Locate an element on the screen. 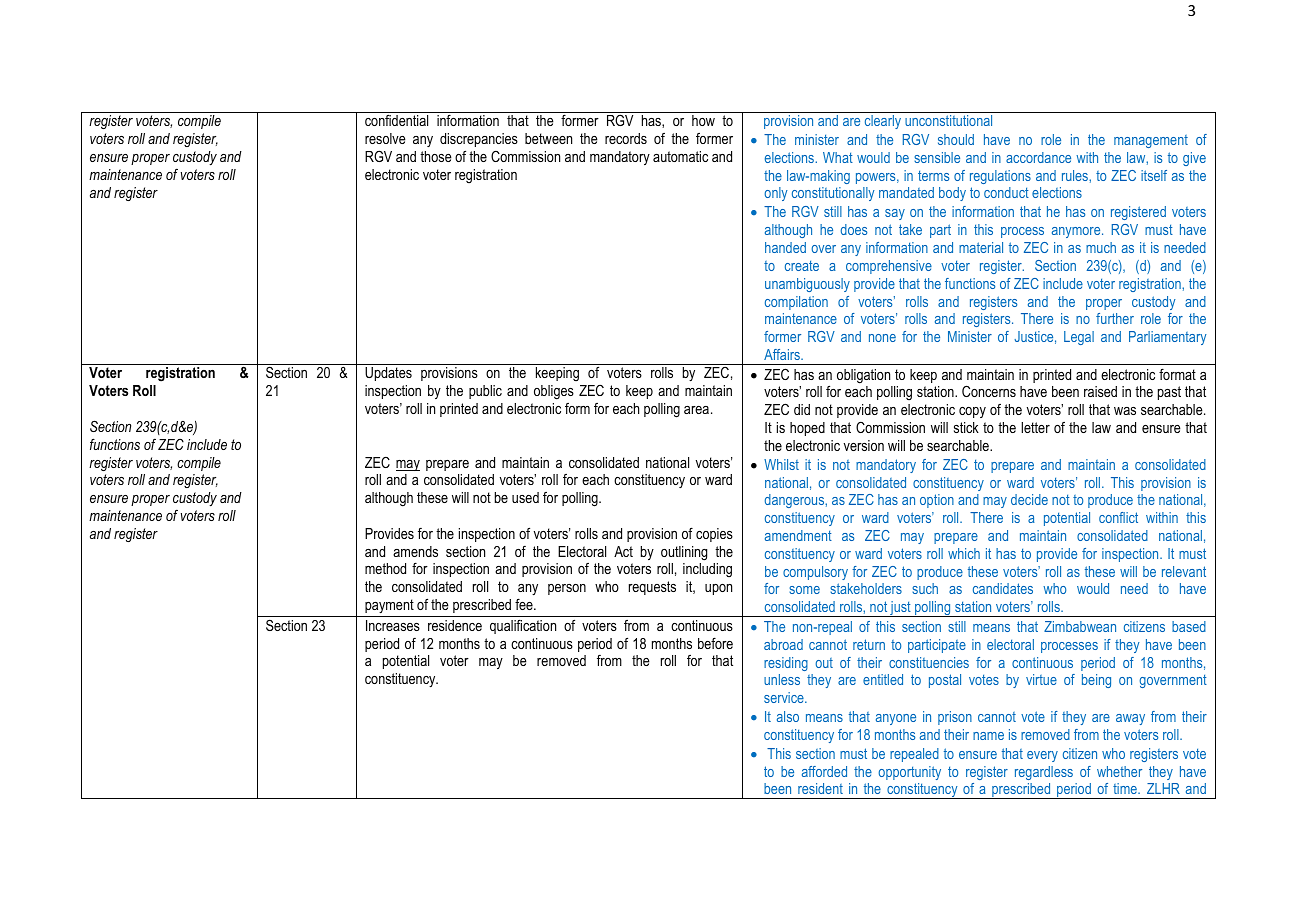 The image size is (1308, 924). management is located at coordinates (1151, 141).
